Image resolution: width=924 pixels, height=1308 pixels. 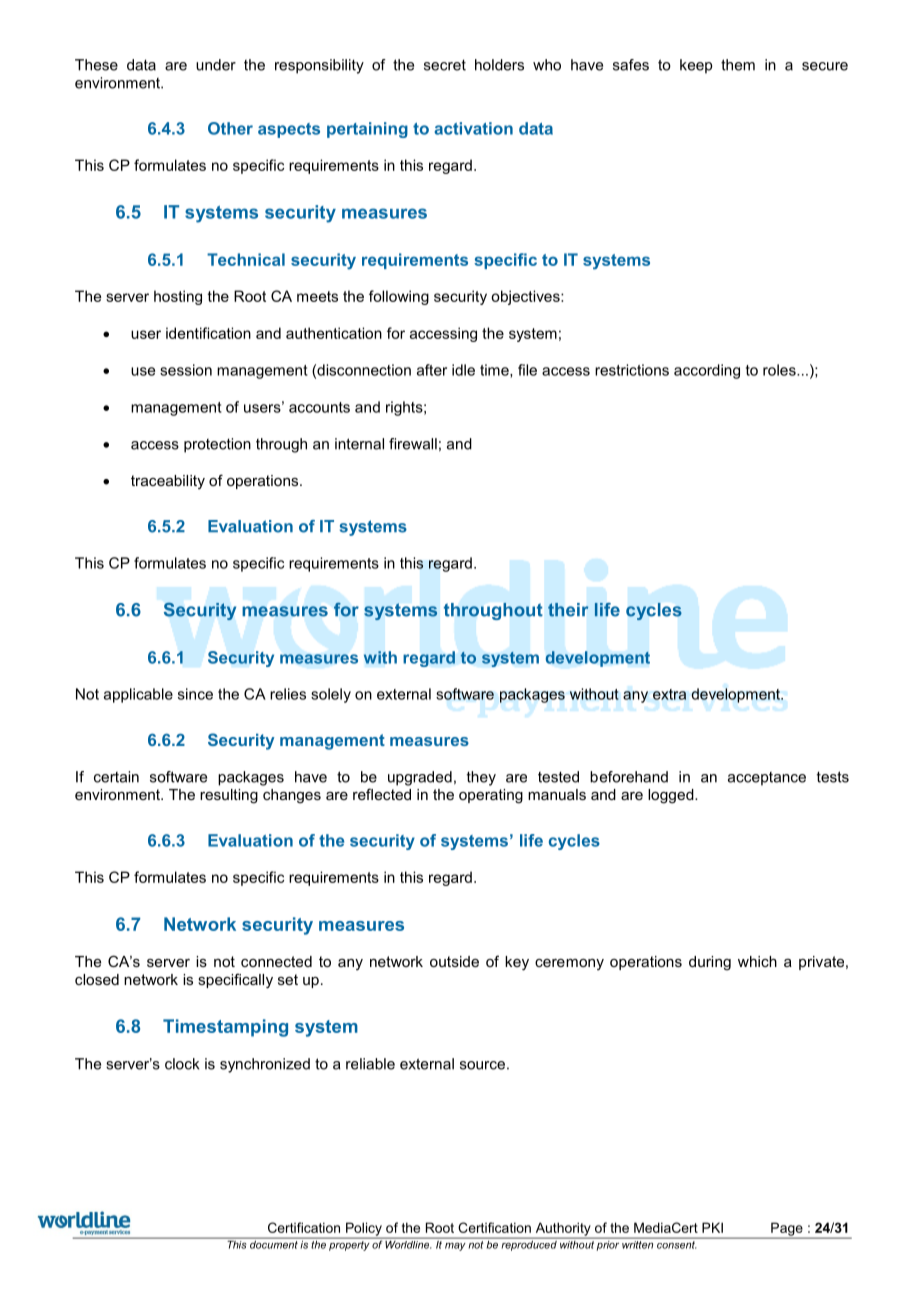 What do you see at coordinates (455, 1246) in the screenshot?
I see `may` at bounding box center [455, 1246].
